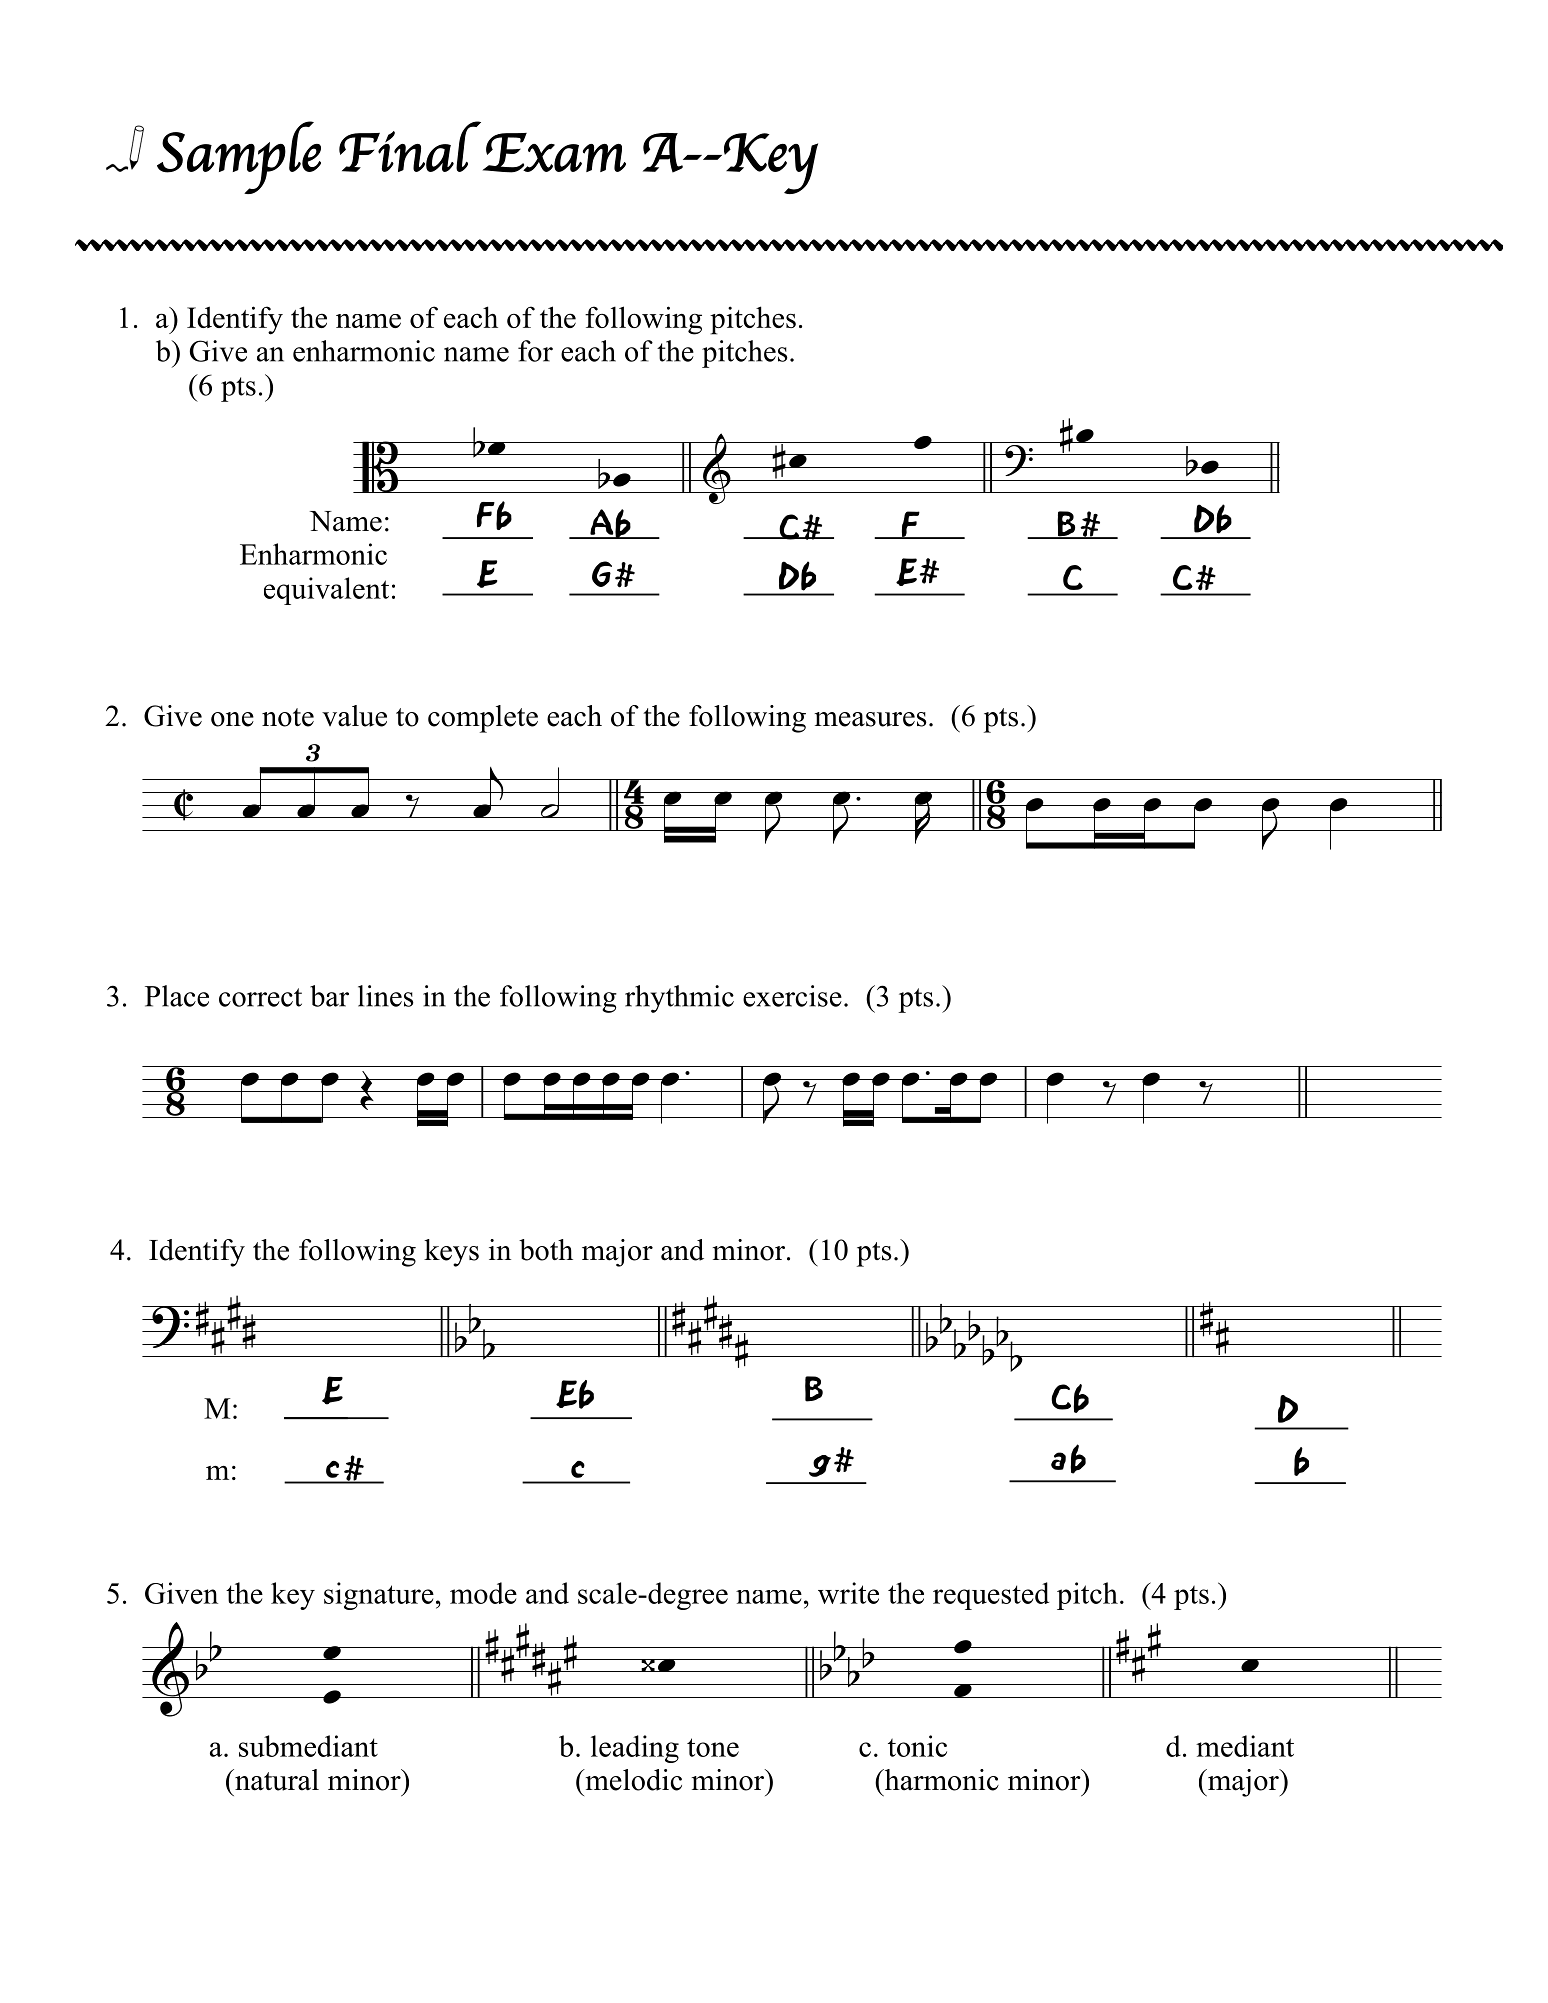  I want to click on natural, so click(276, 1780).
